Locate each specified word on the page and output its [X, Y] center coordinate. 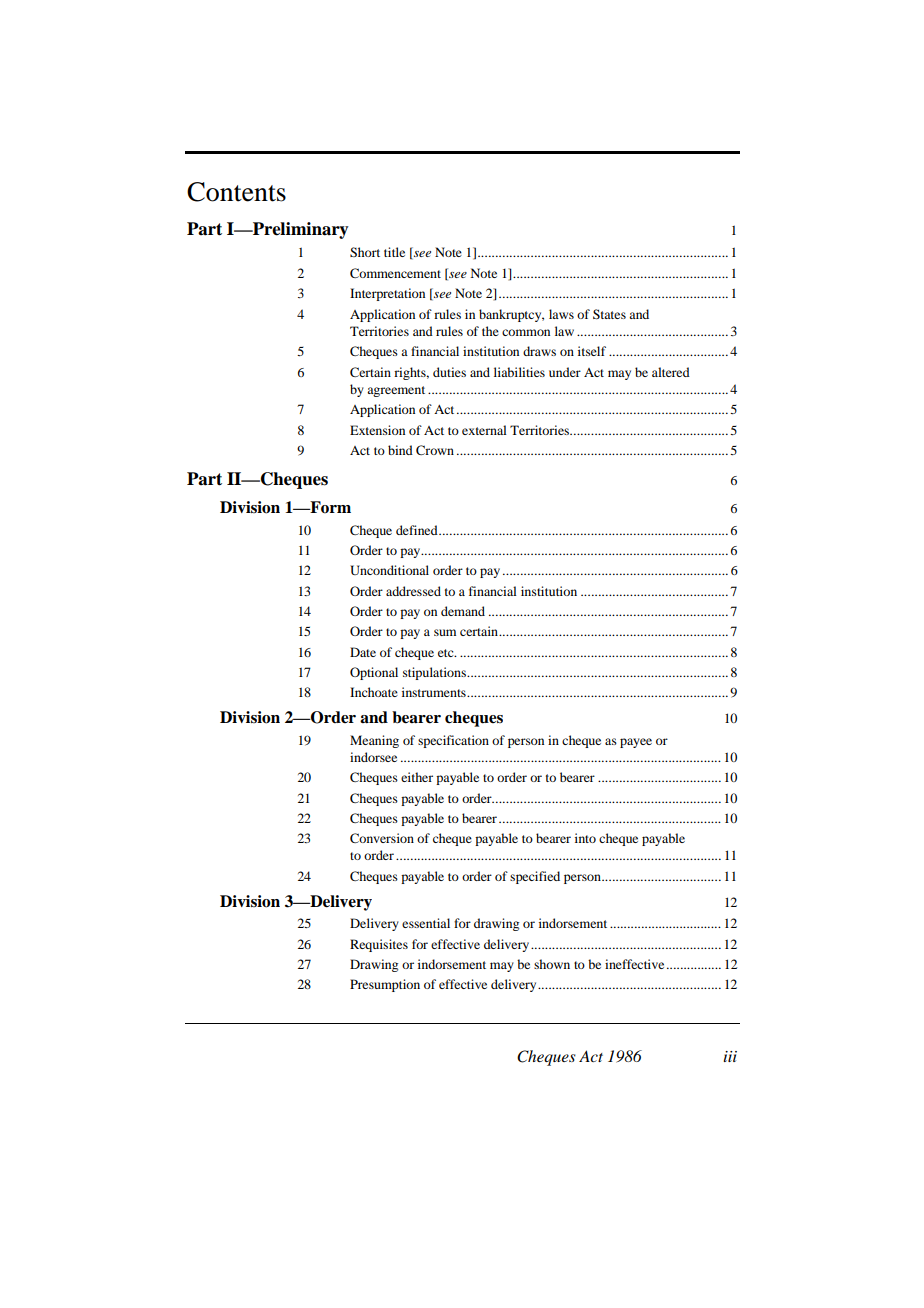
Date [363, 652]
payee [636, 743]
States [609, 314]
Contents [236, 192]
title [394, 252]
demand [463, 611]
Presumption [385, 985]
